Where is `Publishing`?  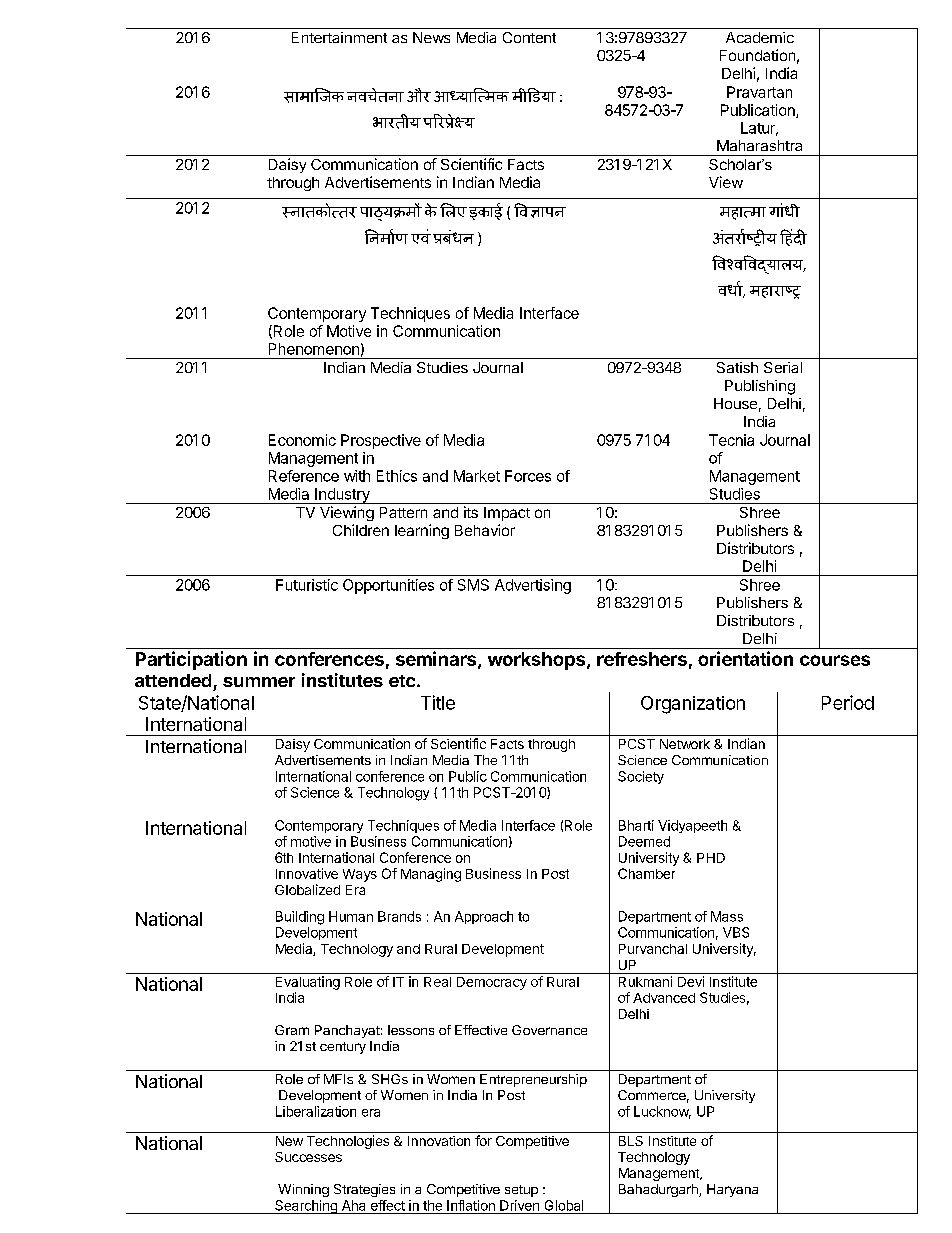 Publishing is located at coordinates (760, 387).
